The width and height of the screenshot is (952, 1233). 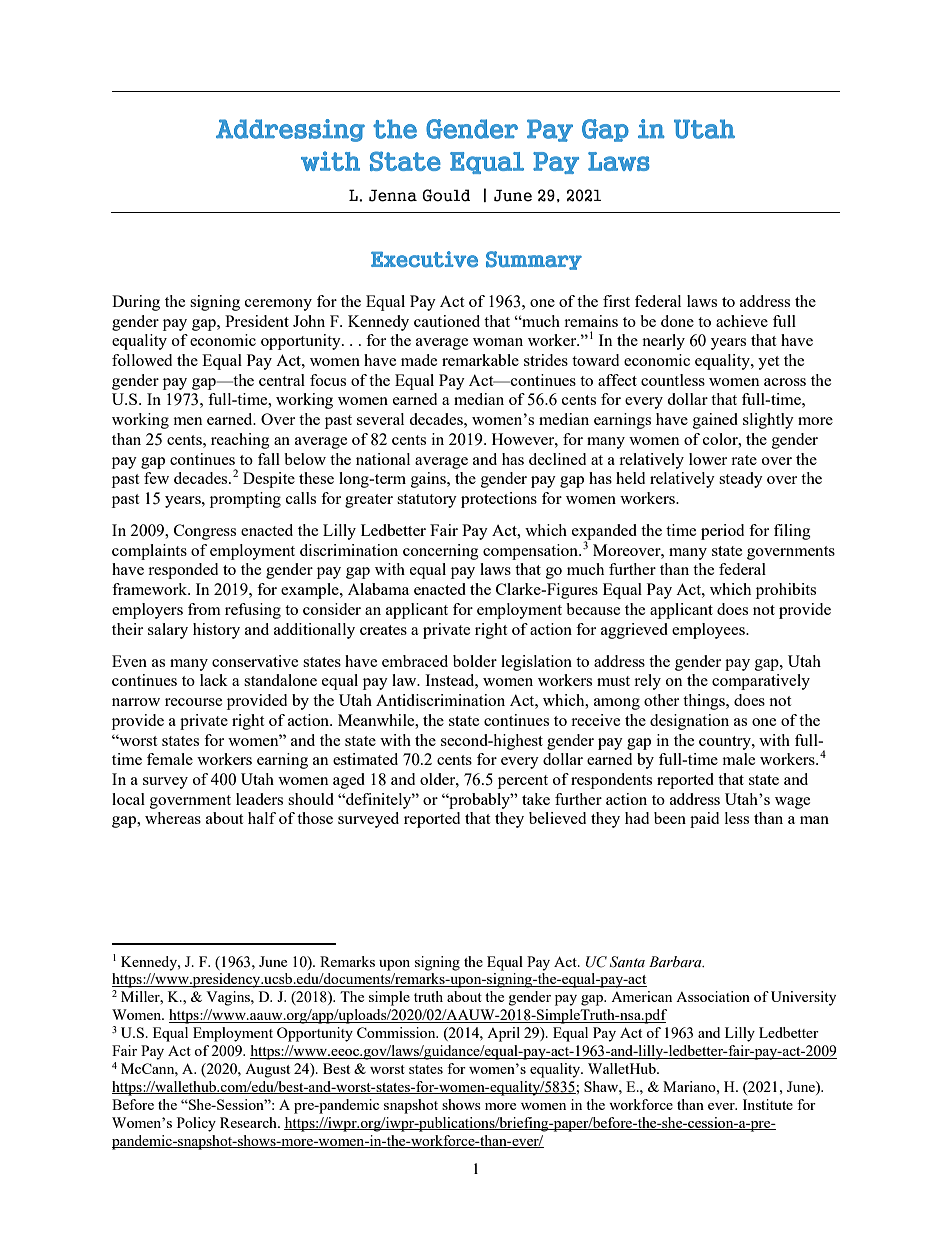 What do you see at coordinates (742, 321) in the screenshot?
I see `achieve` at bounding box center [742, 321].
